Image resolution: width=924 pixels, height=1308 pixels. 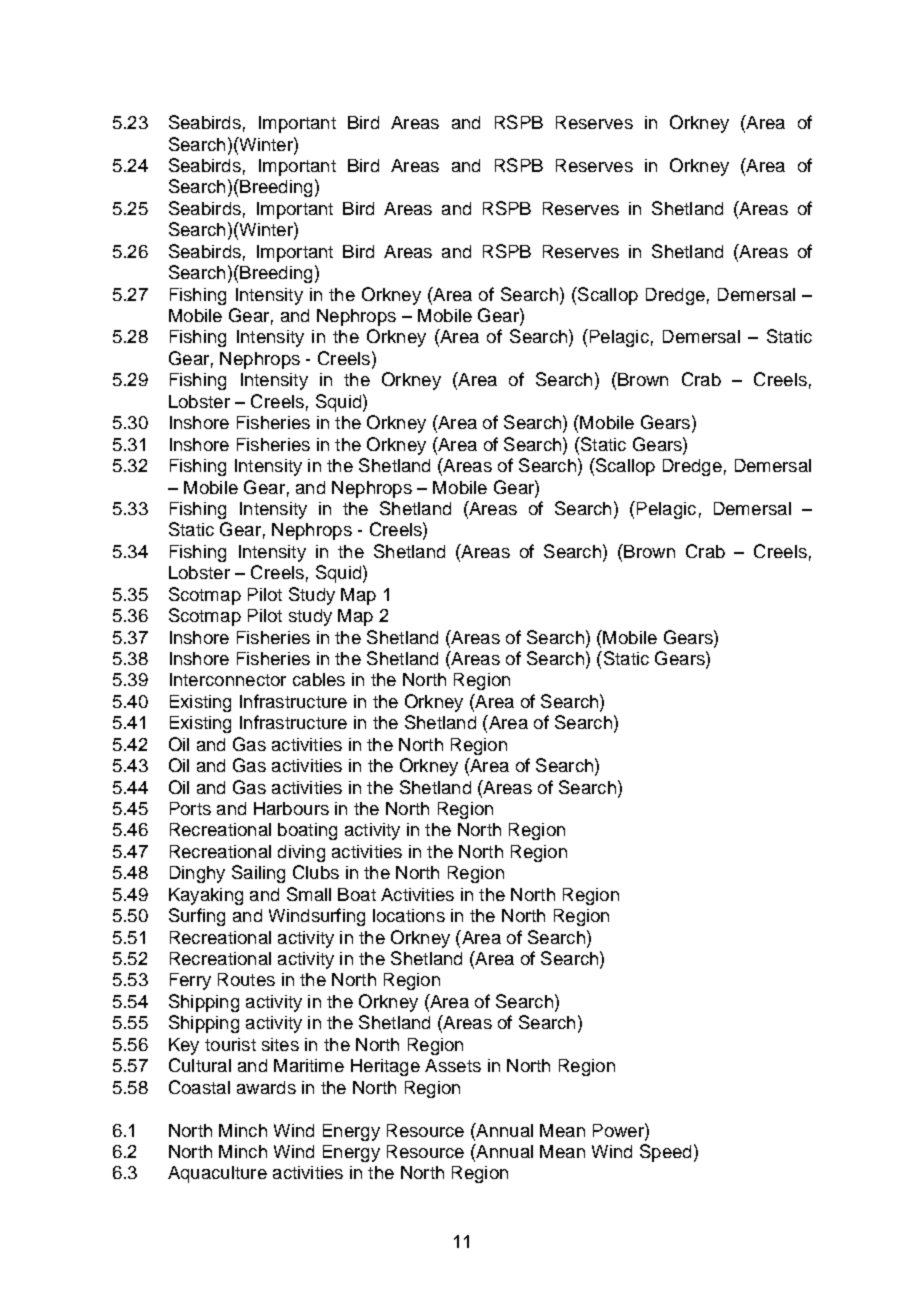 What do you see at coordinates (217, 1174) in the screenshot?
I see `Aquaculture` at bounding box center [217, 1174].
